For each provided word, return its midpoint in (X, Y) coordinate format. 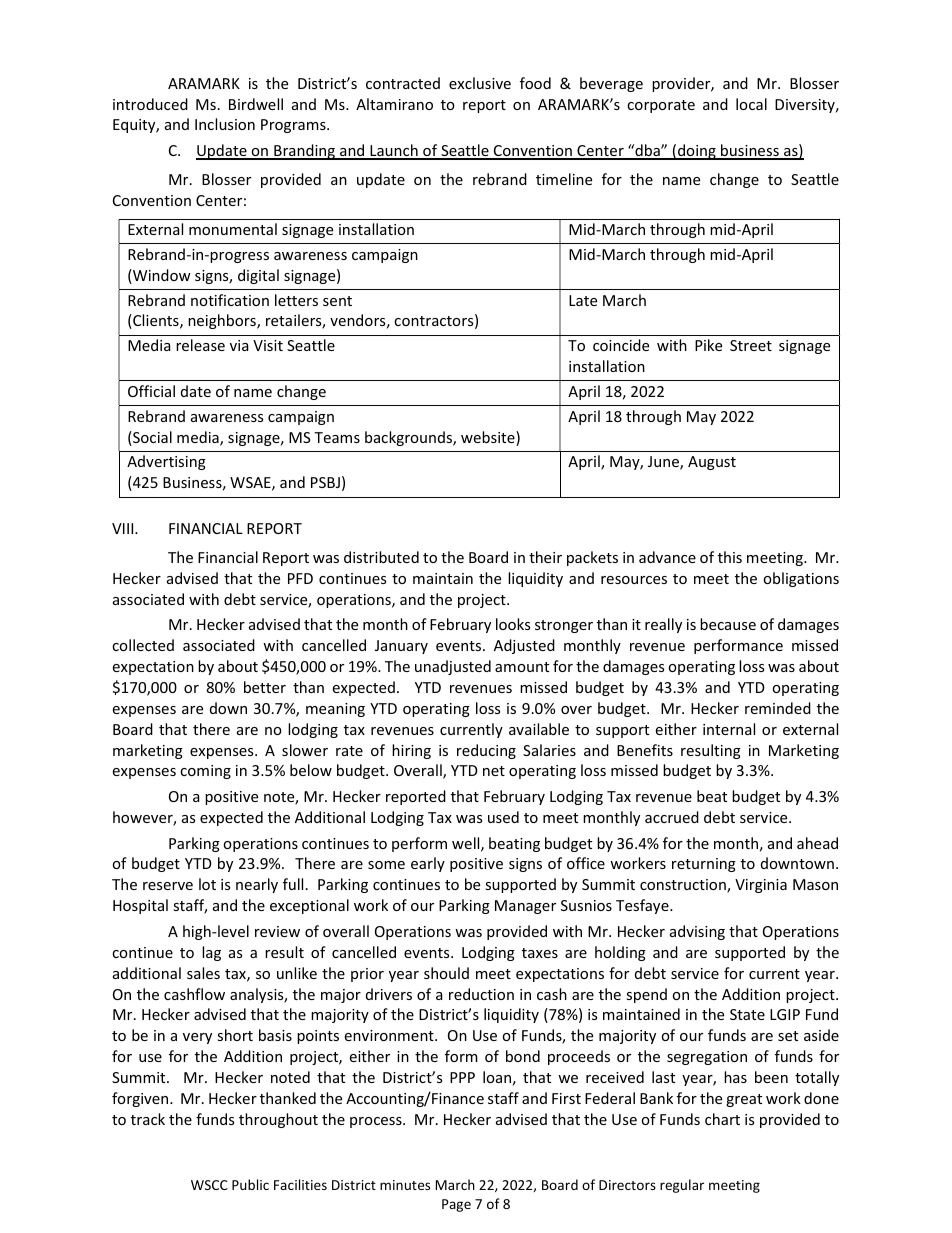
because (728, 624)
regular (682, 1186)
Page (456, 1205)
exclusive (480, 83)
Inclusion (225, 124)
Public (250, 1184)
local (751, 104)
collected (143, 645)
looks (513, 624)
